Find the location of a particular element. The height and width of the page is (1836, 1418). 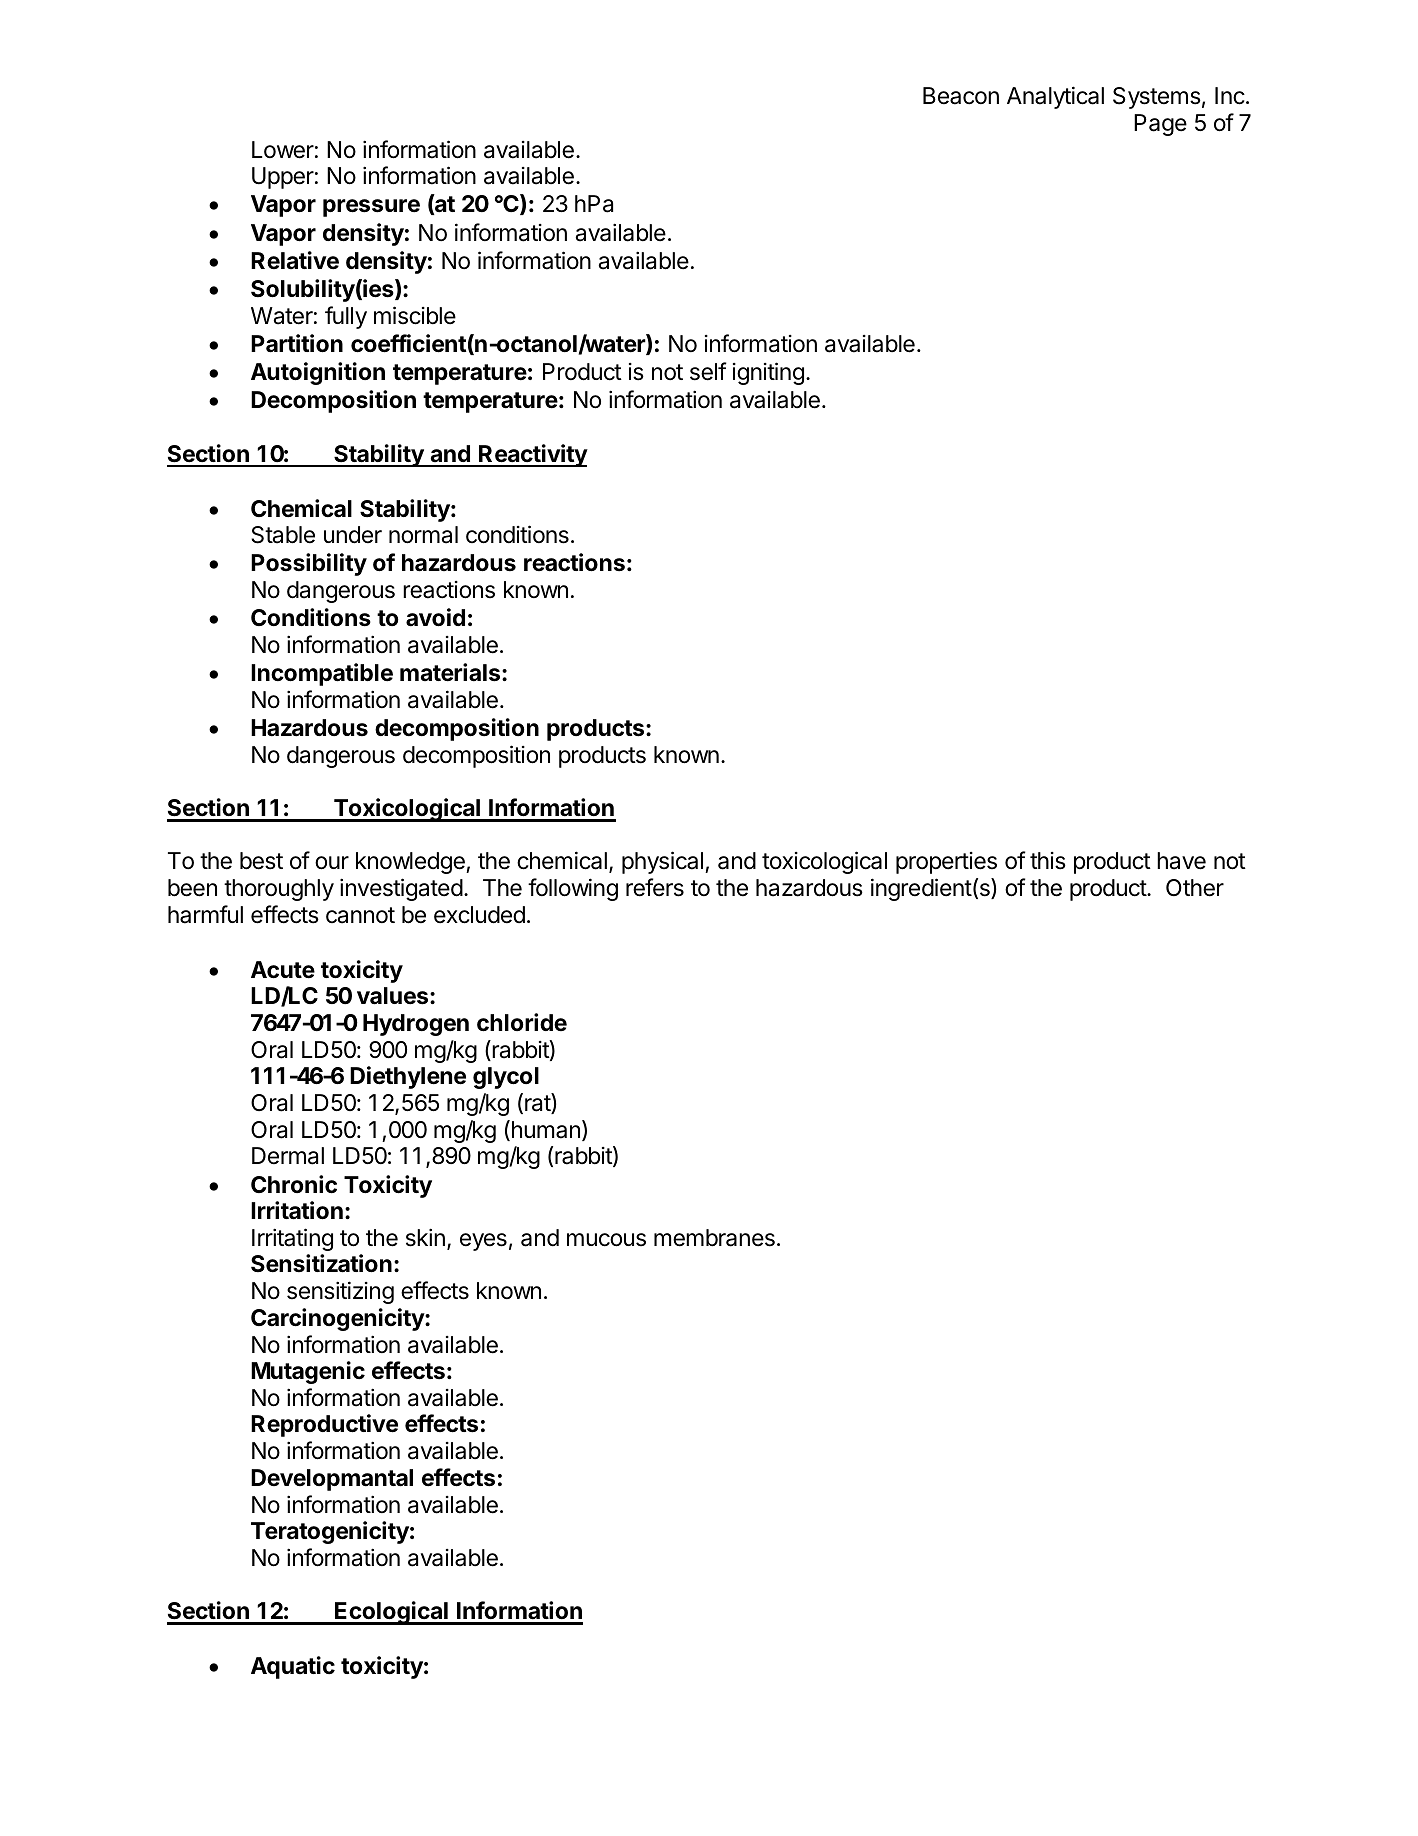

Other is located at coordinates (1195, 888).
